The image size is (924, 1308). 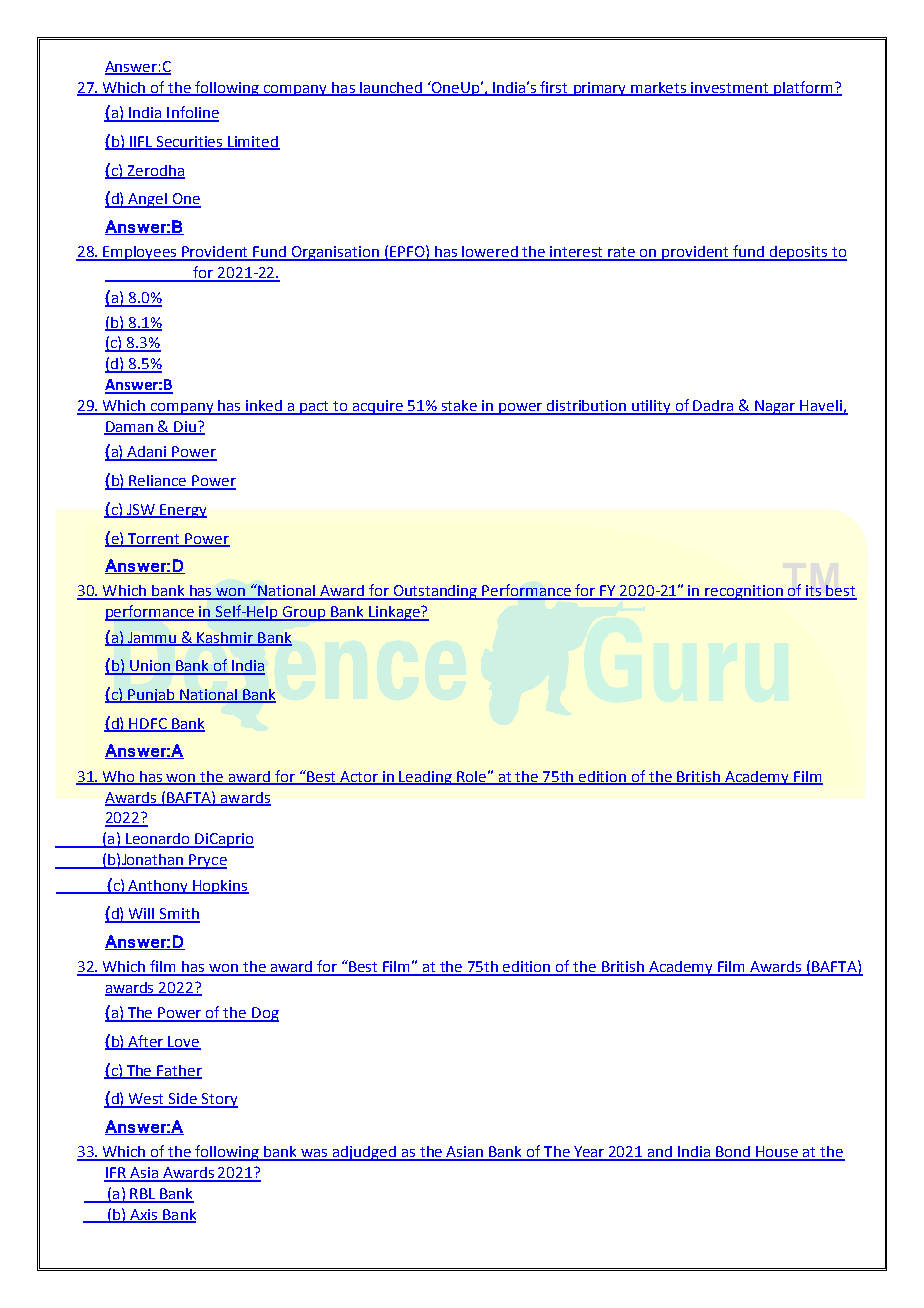 What do you see at coordinates (730, 88) in the page?
I see `investment` at bounding box center [730, 88].
